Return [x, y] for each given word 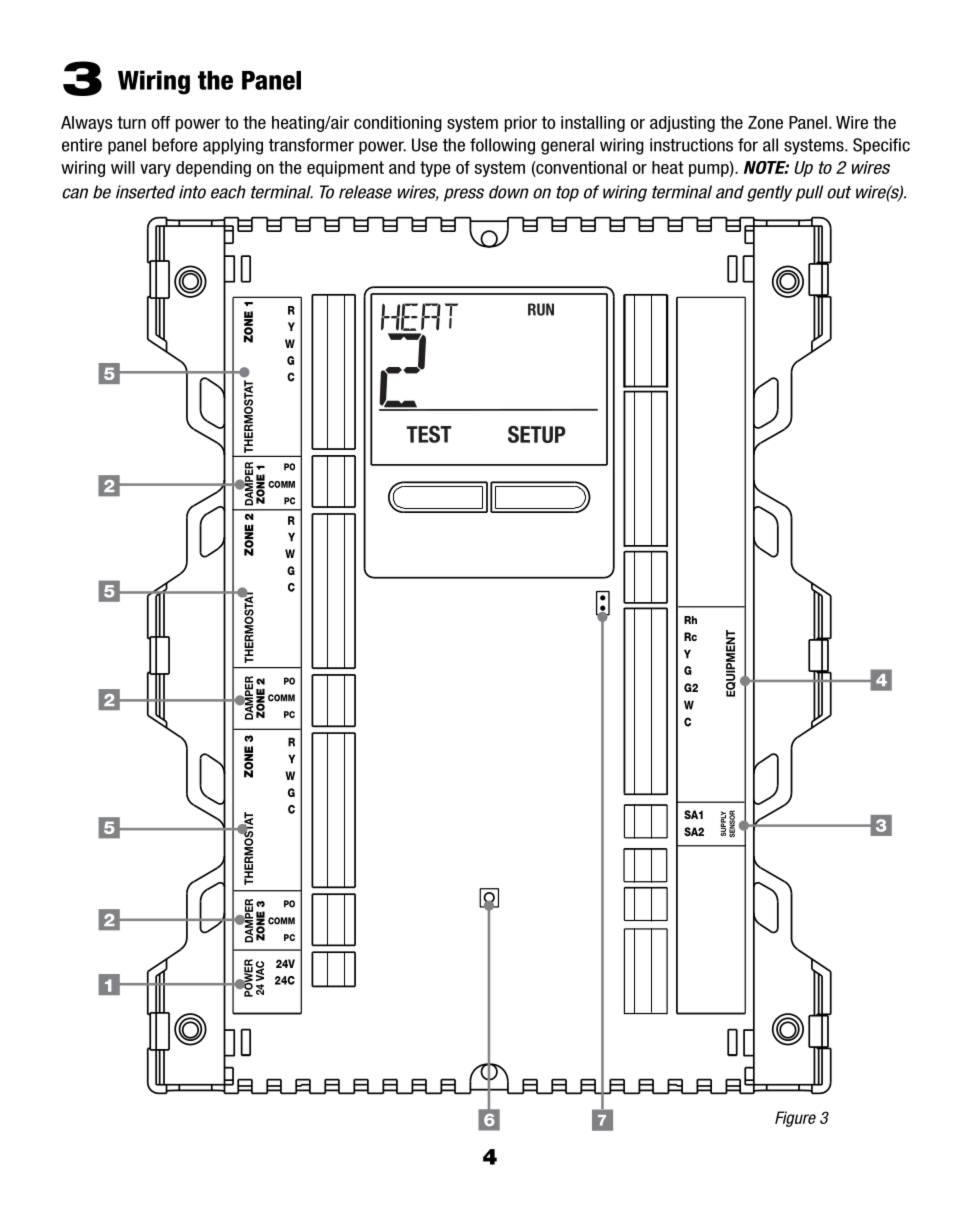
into [192, 192]
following [502, 146]
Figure [795, 1119]
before [175, 145]
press [464, 195]
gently [769, 193]
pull [809, 193]
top [567, 194]
